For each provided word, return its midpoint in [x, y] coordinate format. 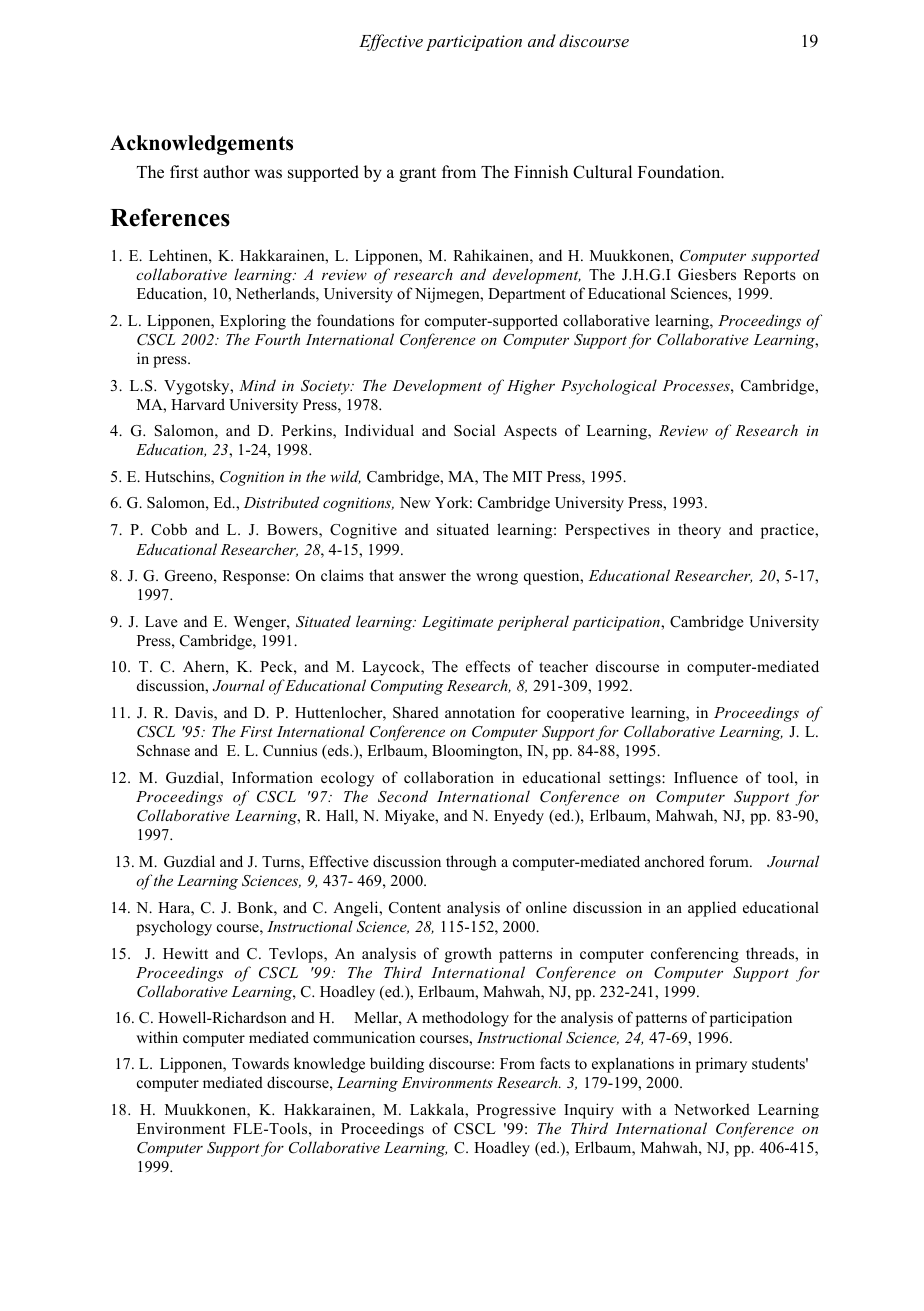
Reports [770, 276]
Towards [260, 1063]
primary [721, 1065]
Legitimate [457, 623]
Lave [161, 621]
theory [699, 531]
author [226, 172]
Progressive [516, 1111]
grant [417, 174]
